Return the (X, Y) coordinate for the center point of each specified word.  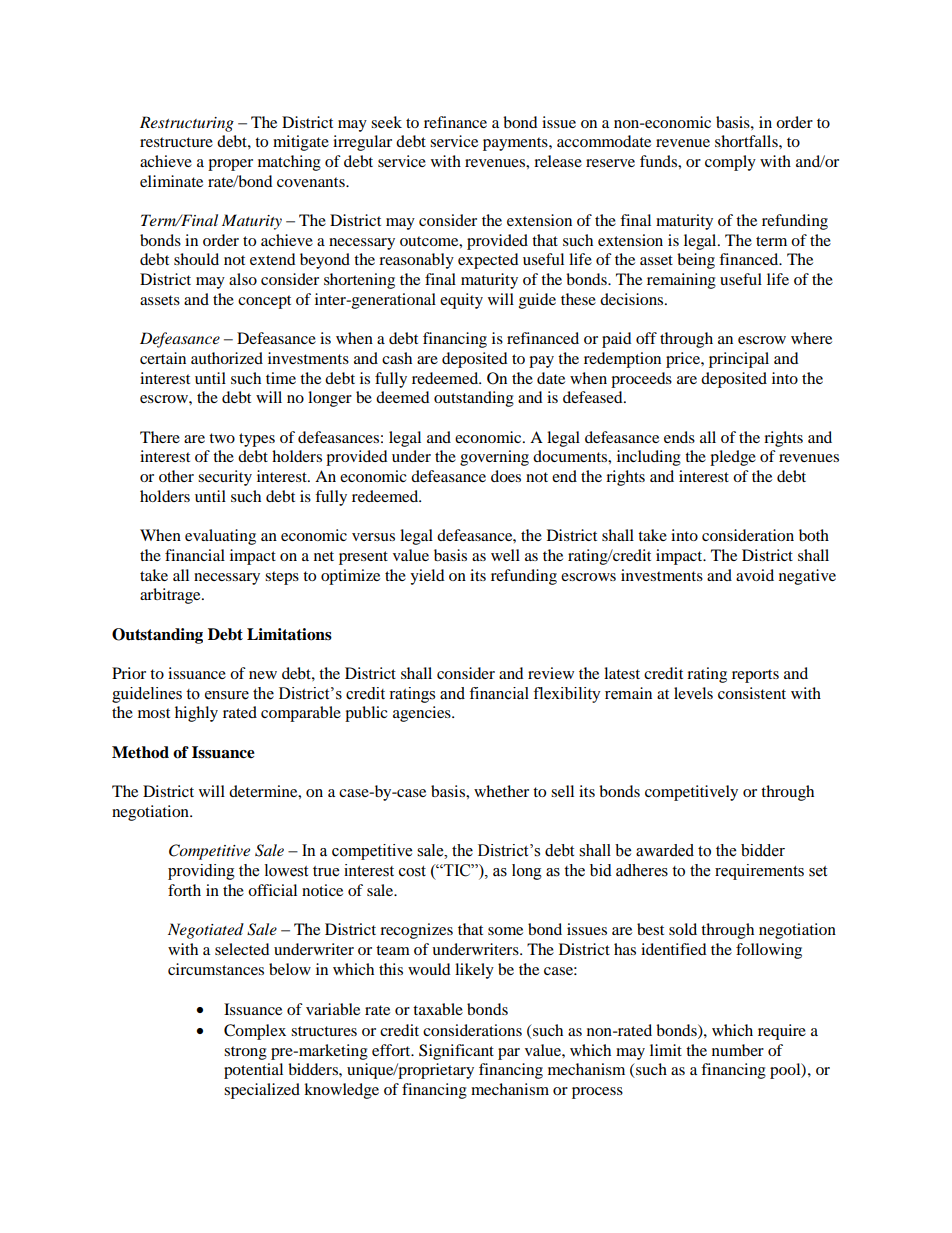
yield (427, 577)
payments (516, 144)
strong (245, 1053)
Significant (456, 1052)
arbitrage (171, 596)
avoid (755, 575)
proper (230, 165)
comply (730, 163)
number (738, 1050)
